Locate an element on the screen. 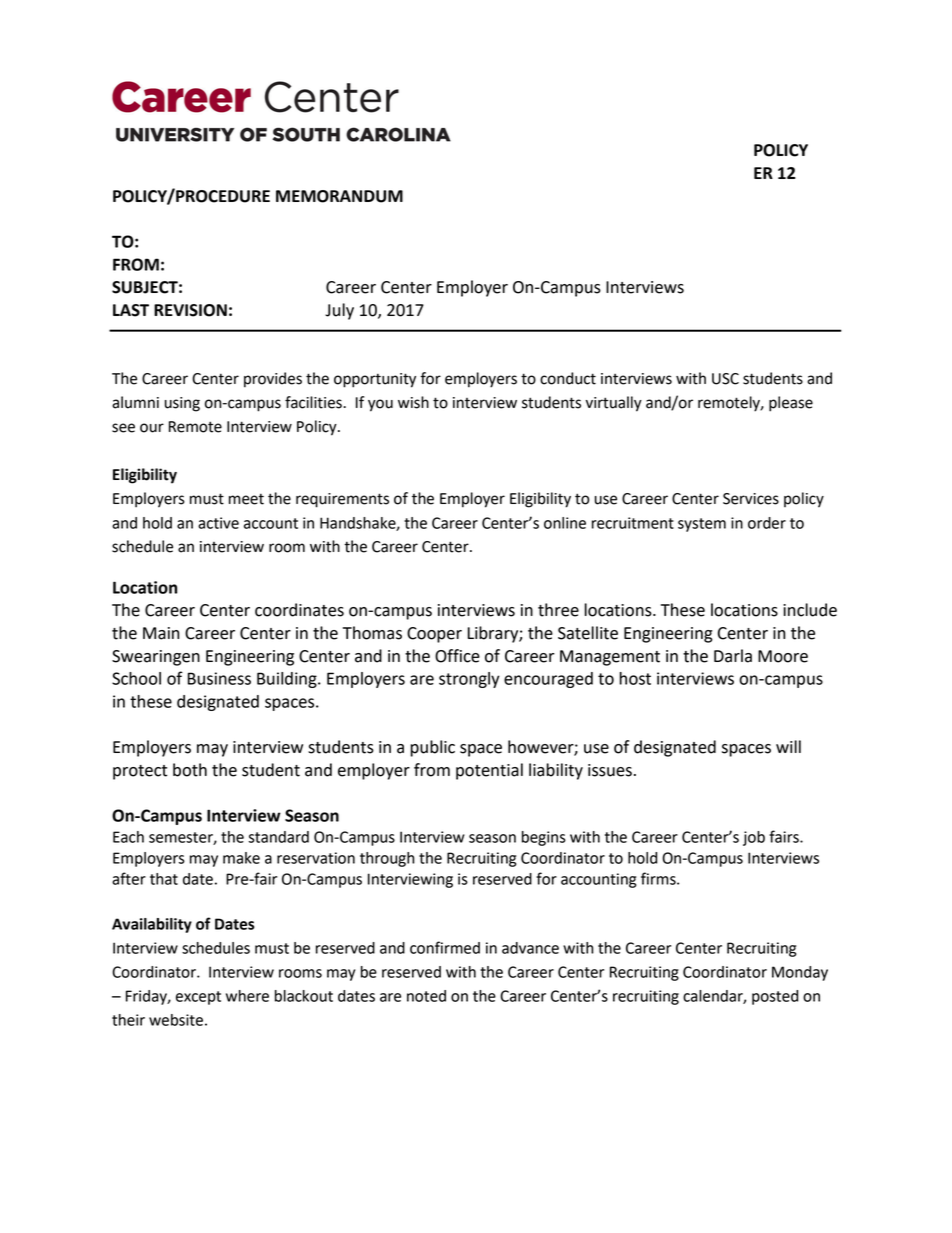 Image resolution: width=952 pixels, height=1233 pixels. July is located at coordinates (339, 311).
